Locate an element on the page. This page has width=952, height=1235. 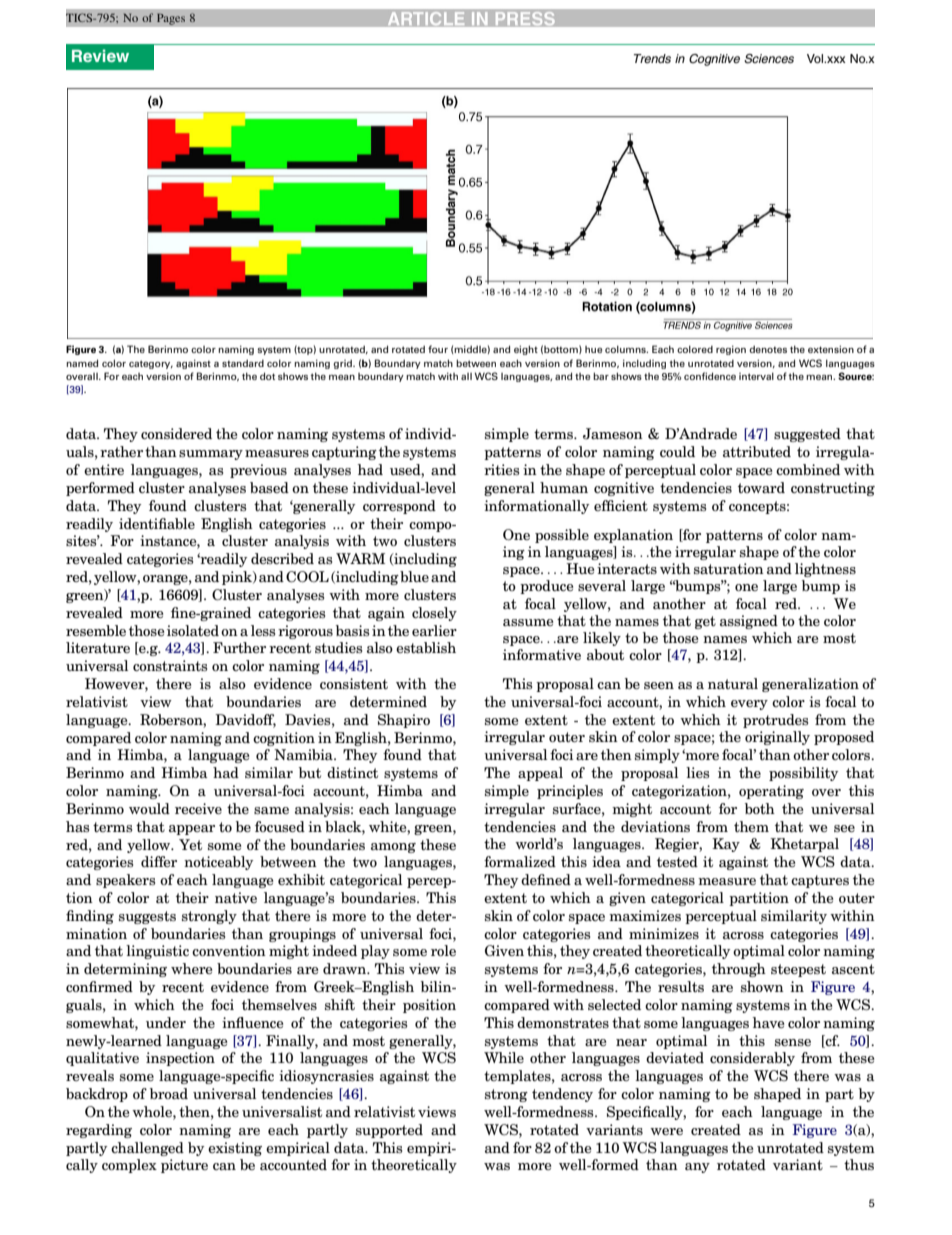
supported is located at coordinates (389, 1131).
